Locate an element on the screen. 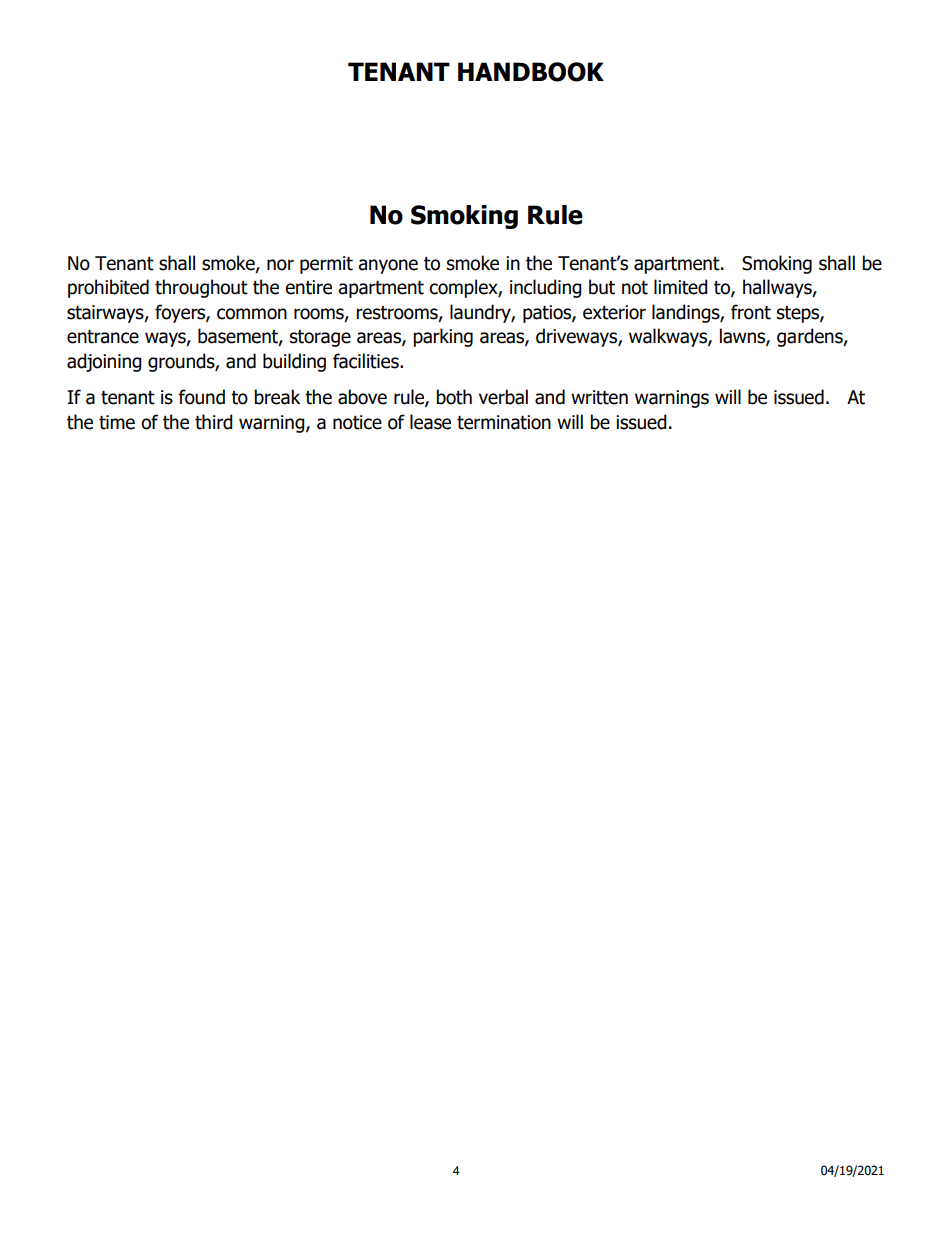 This screenshot has width=952, height=1233. limited is located at coordinates (681, 287).
